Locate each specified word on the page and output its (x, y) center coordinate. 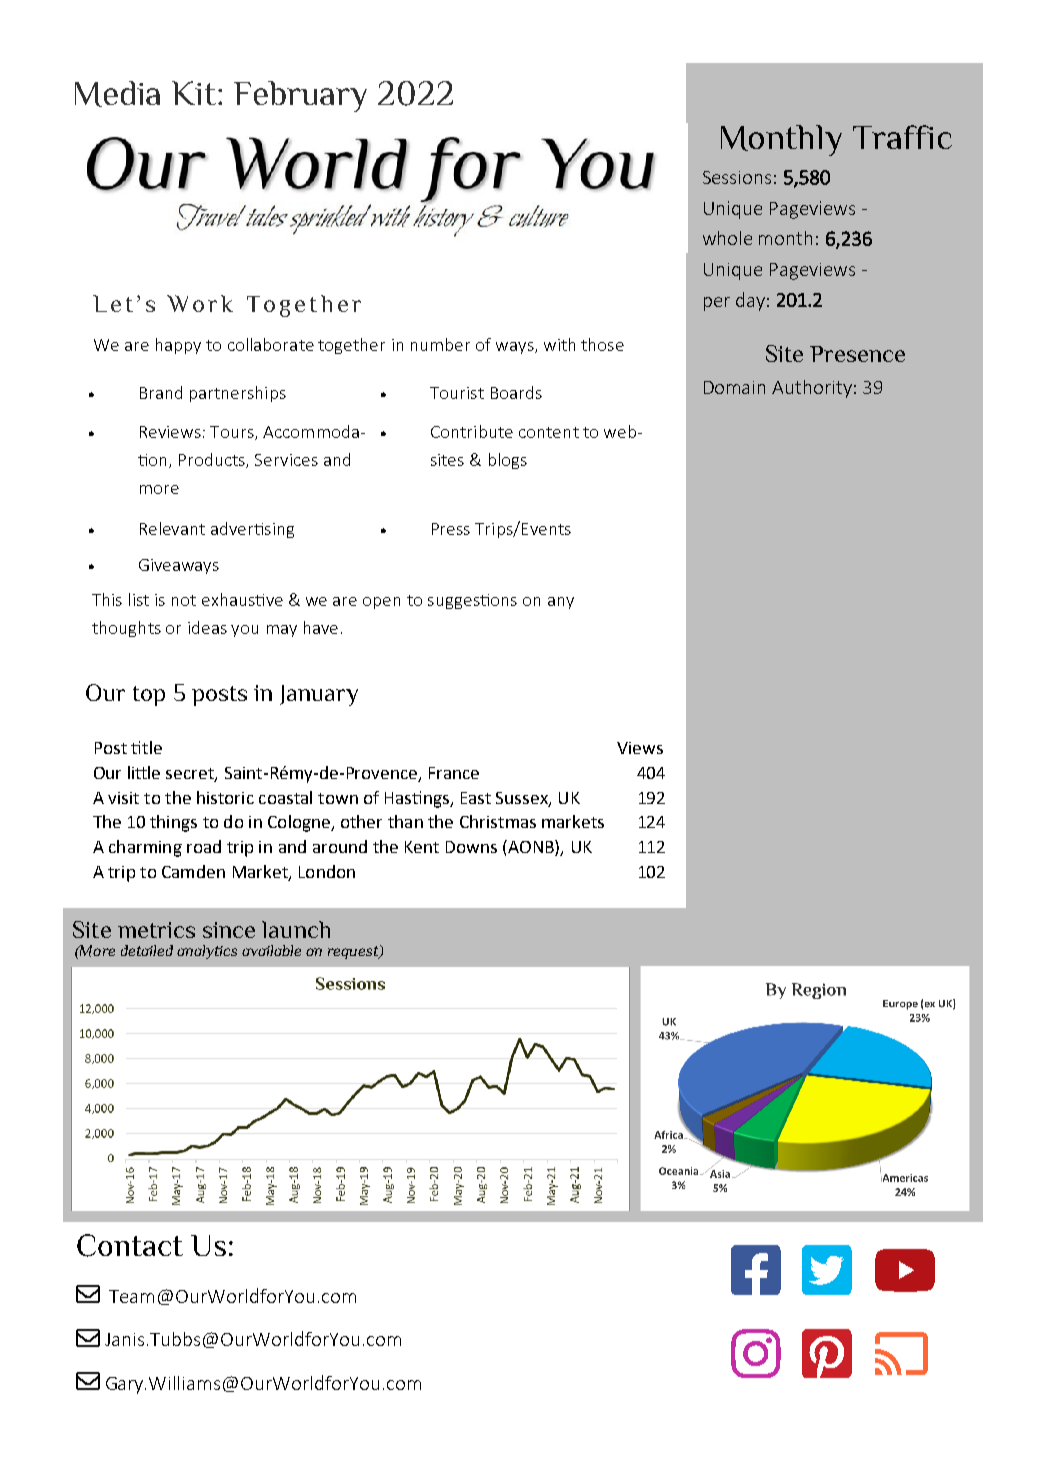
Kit (195, 93)
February (300, 96)
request (354, 952)
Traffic (902, 137)
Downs (471, 847)
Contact (130, 1245)
